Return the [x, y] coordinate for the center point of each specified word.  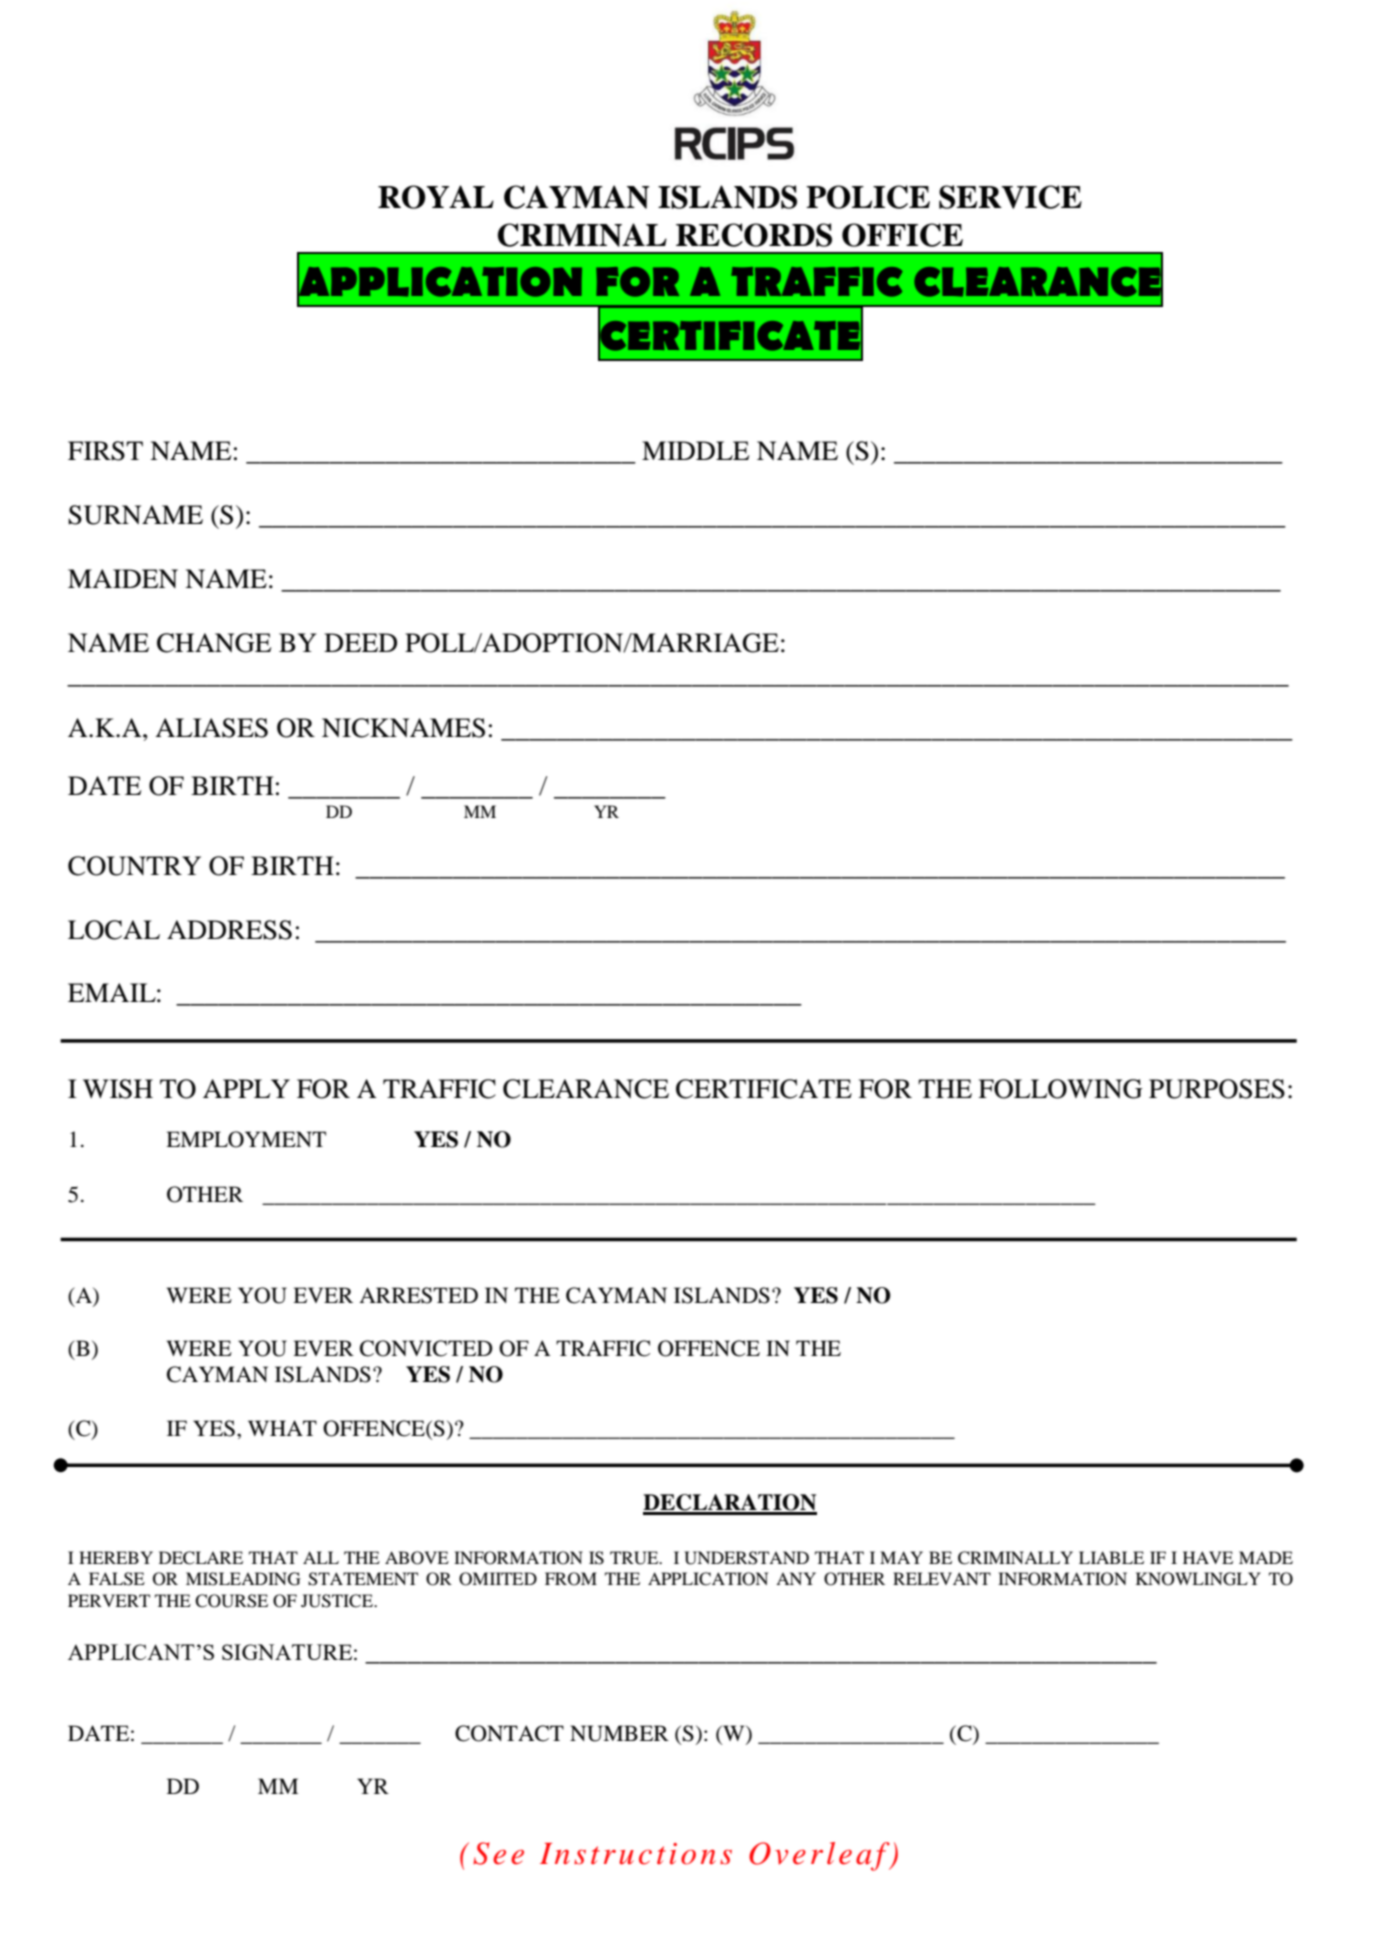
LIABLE [1111, 1557]
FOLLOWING [1060, 1089]
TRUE [635, 1558]
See [498, 1853]
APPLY [246, 1088]
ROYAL [436, 197]
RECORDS [754, 235]
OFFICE [902, 235]
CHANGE [214, 643]
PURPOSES [1217, 1089]
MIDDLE [695, 450]
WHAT [282, 1428]
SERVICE [1010, 197]
